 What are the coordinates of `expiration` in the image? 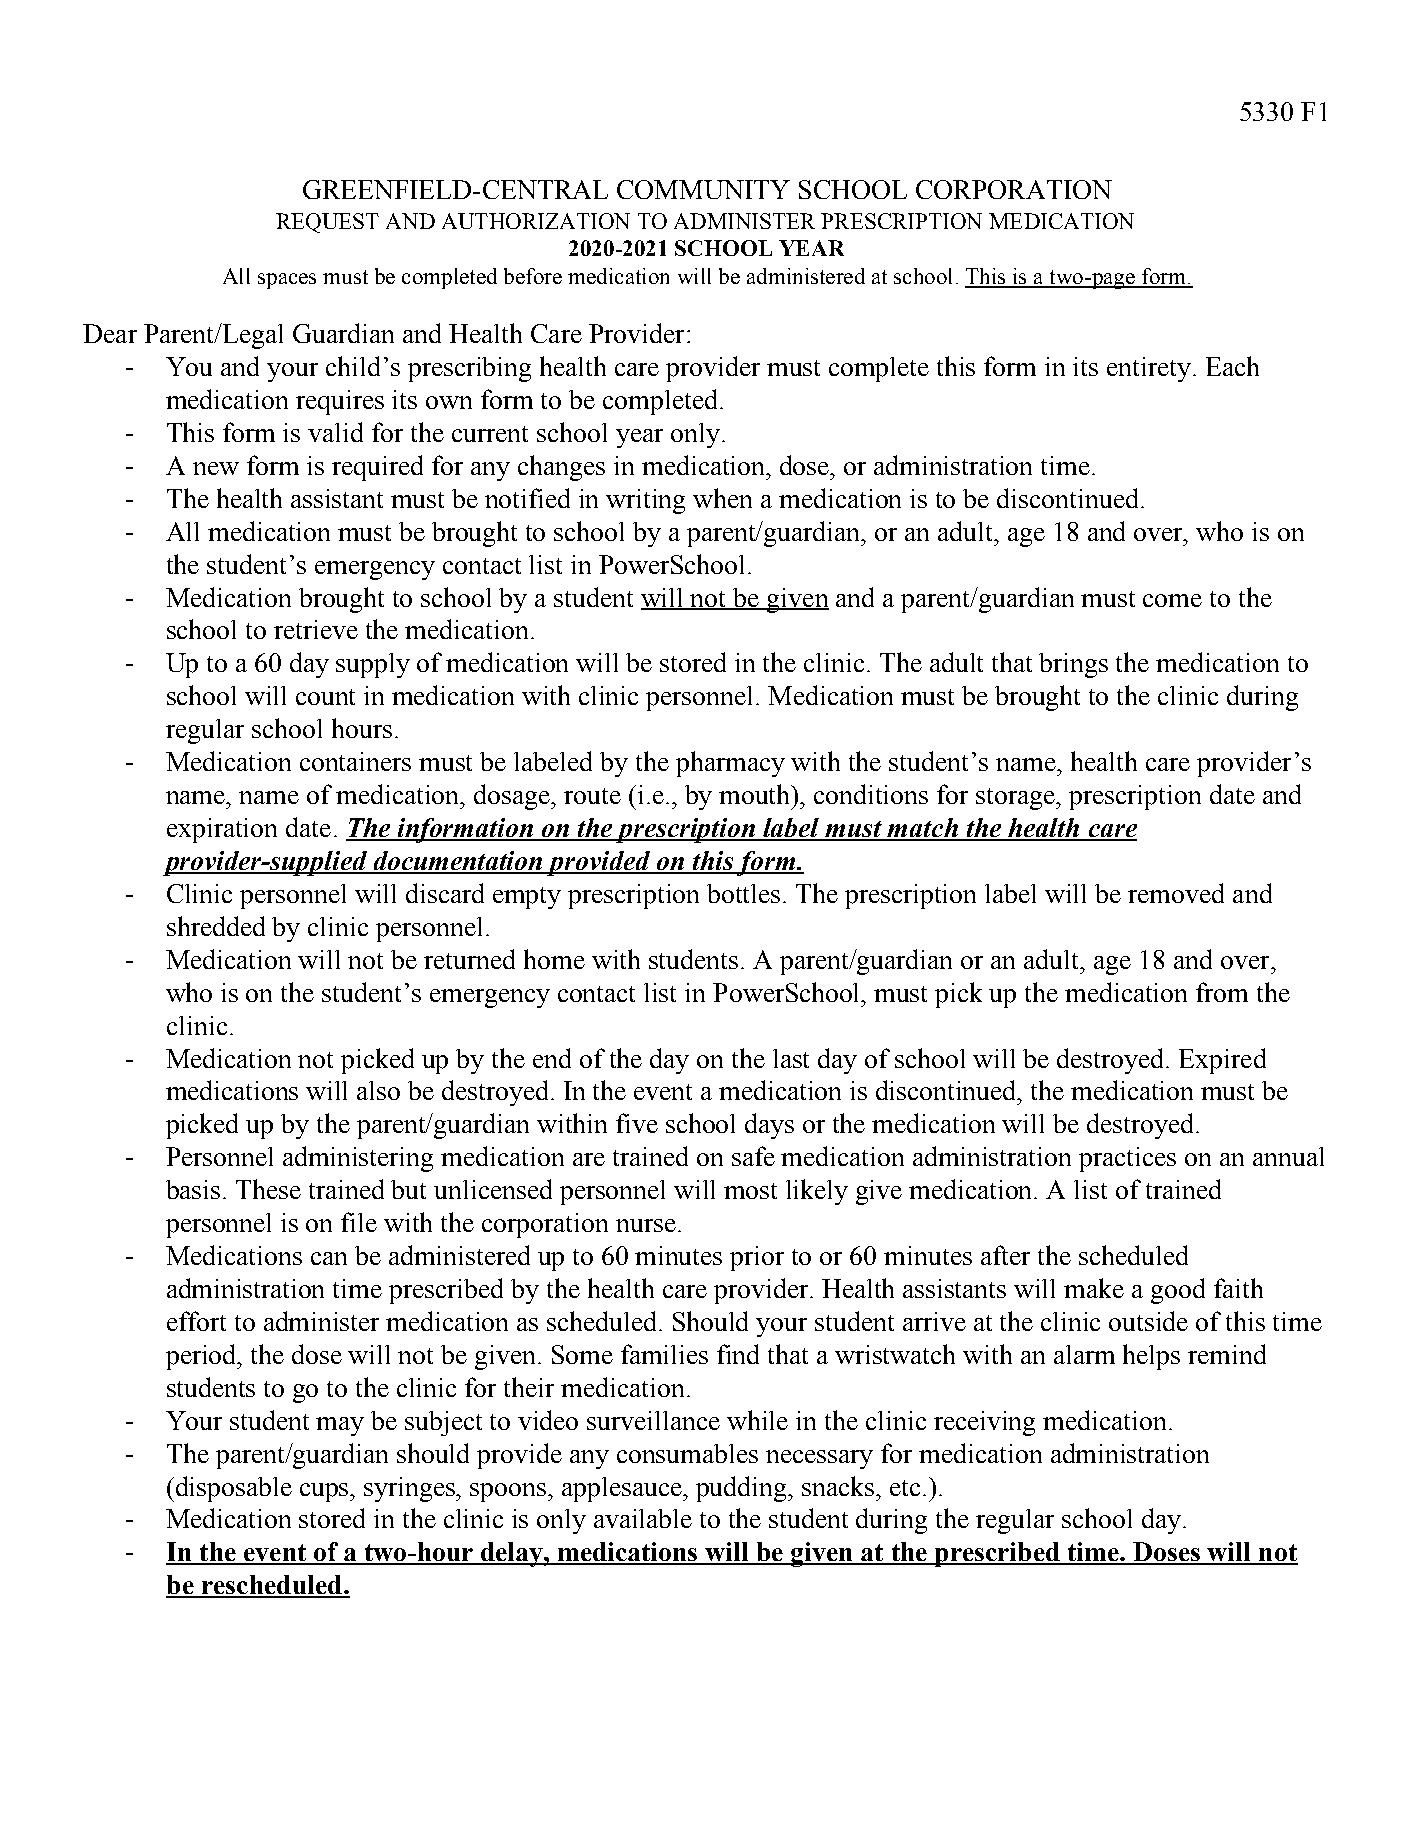 It's located at (222, 830).
